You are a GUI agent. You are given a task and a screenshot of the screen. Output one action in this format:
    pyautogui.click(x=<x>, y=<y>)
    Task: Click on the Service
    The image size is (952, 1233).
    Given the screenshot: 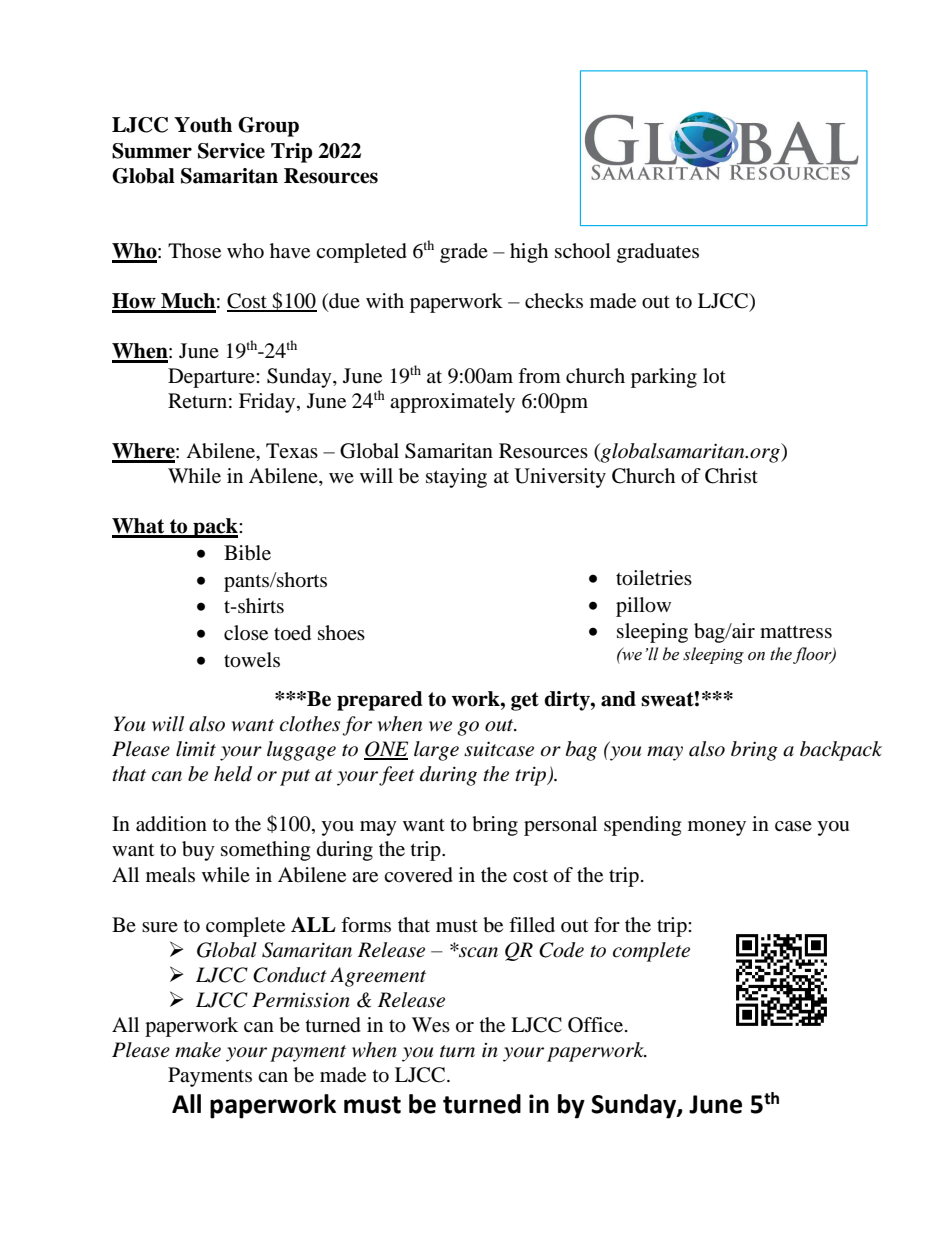 What is the action you would take?
    pyautogui.click(x=231, y=151)
